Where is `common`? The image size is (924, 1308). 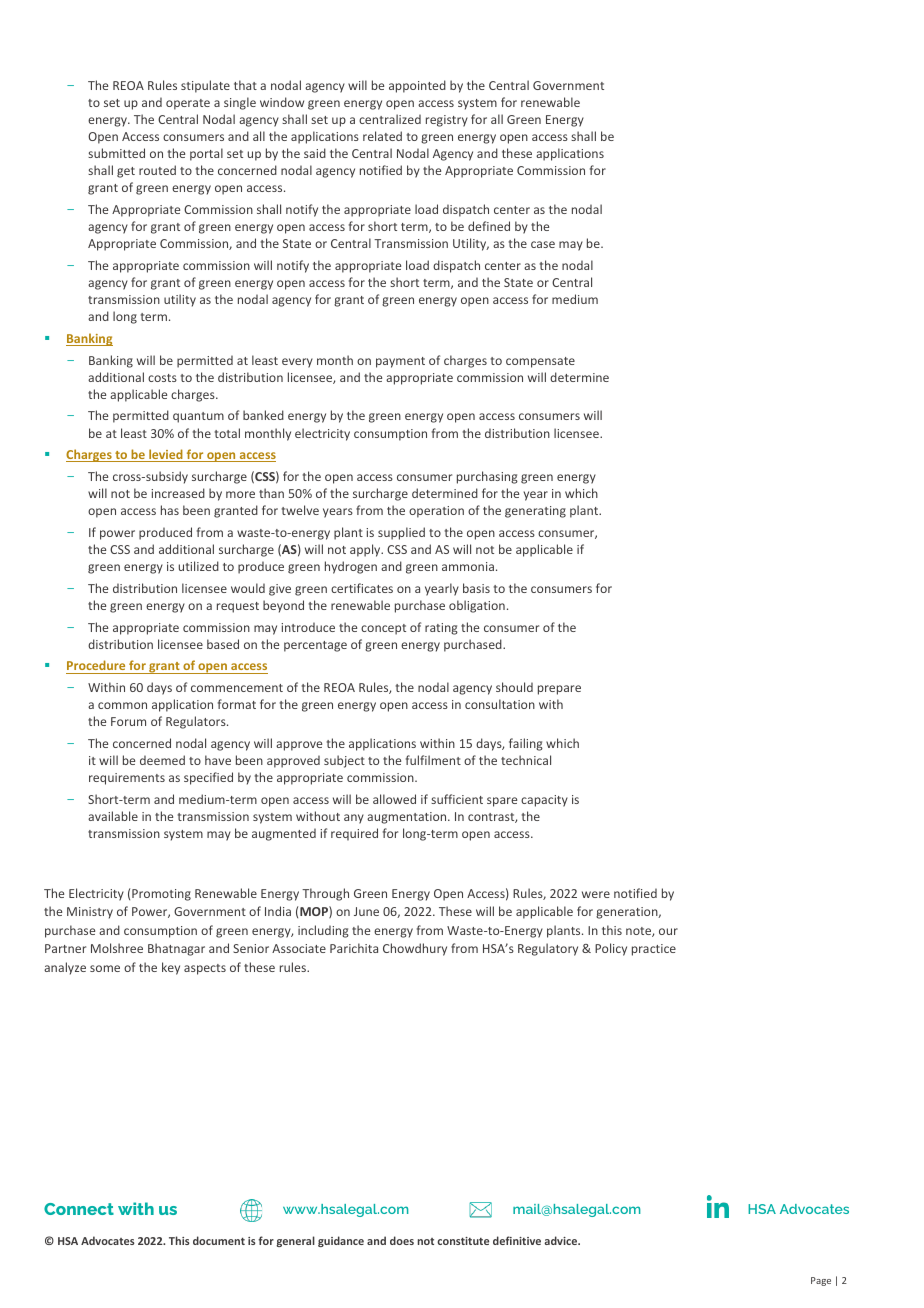
common is located at coordinates (122, 705).
